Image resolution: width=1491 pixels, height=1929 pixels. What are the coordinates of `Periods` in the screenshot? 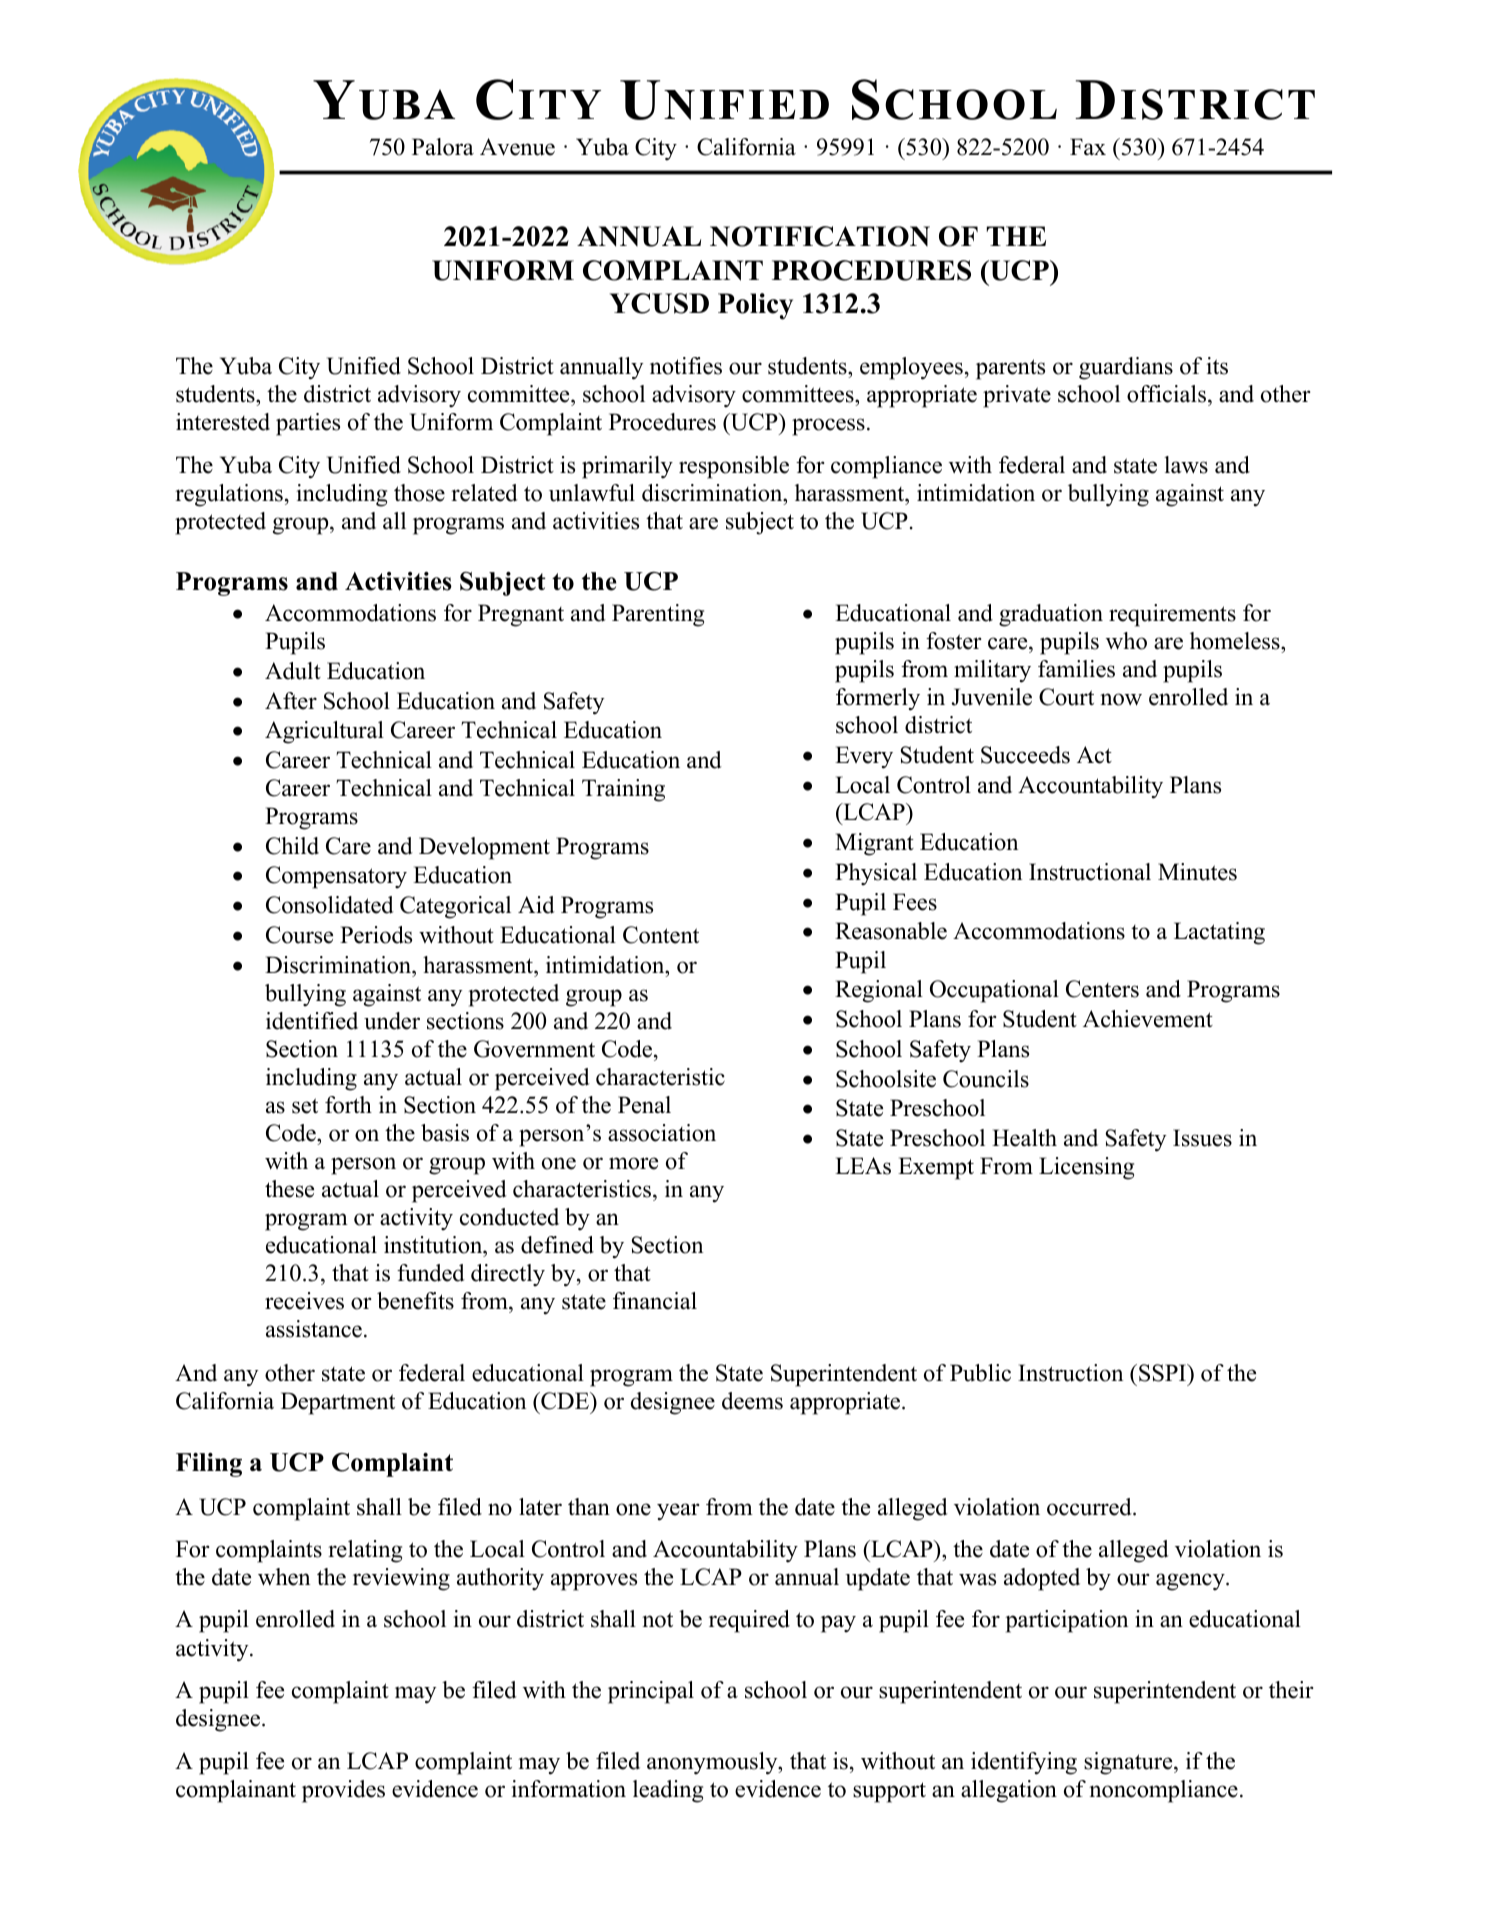 It's located at (376, 935).
